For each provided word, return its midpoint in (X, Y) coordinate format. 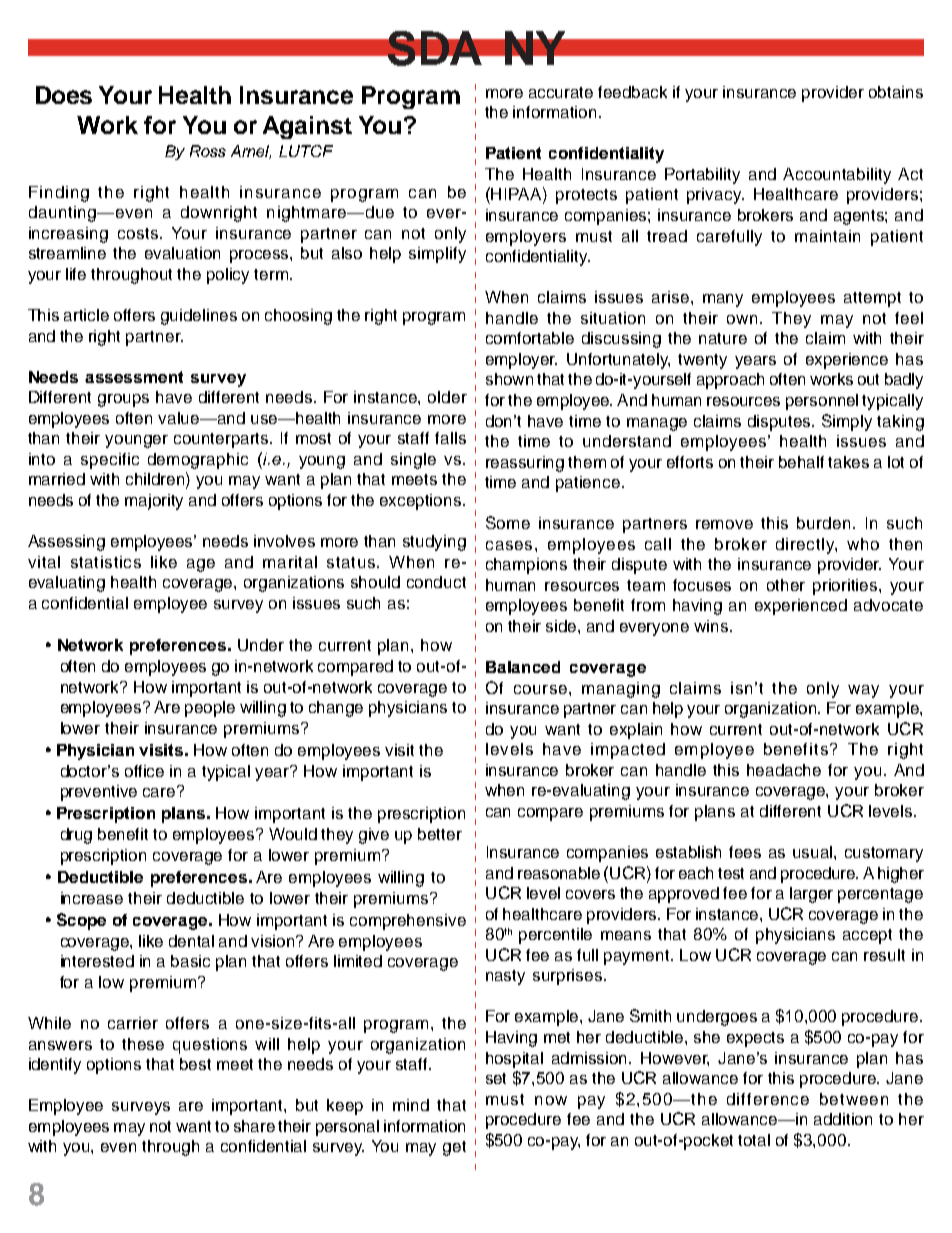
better (440, 834)
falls (450, 438)
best (195, 1064)
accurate (561, 92)
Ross (208, 151)
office (144, 771)
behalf (801, 462)
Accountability (837, 176)
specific (110, 461)
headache (784, 770)
